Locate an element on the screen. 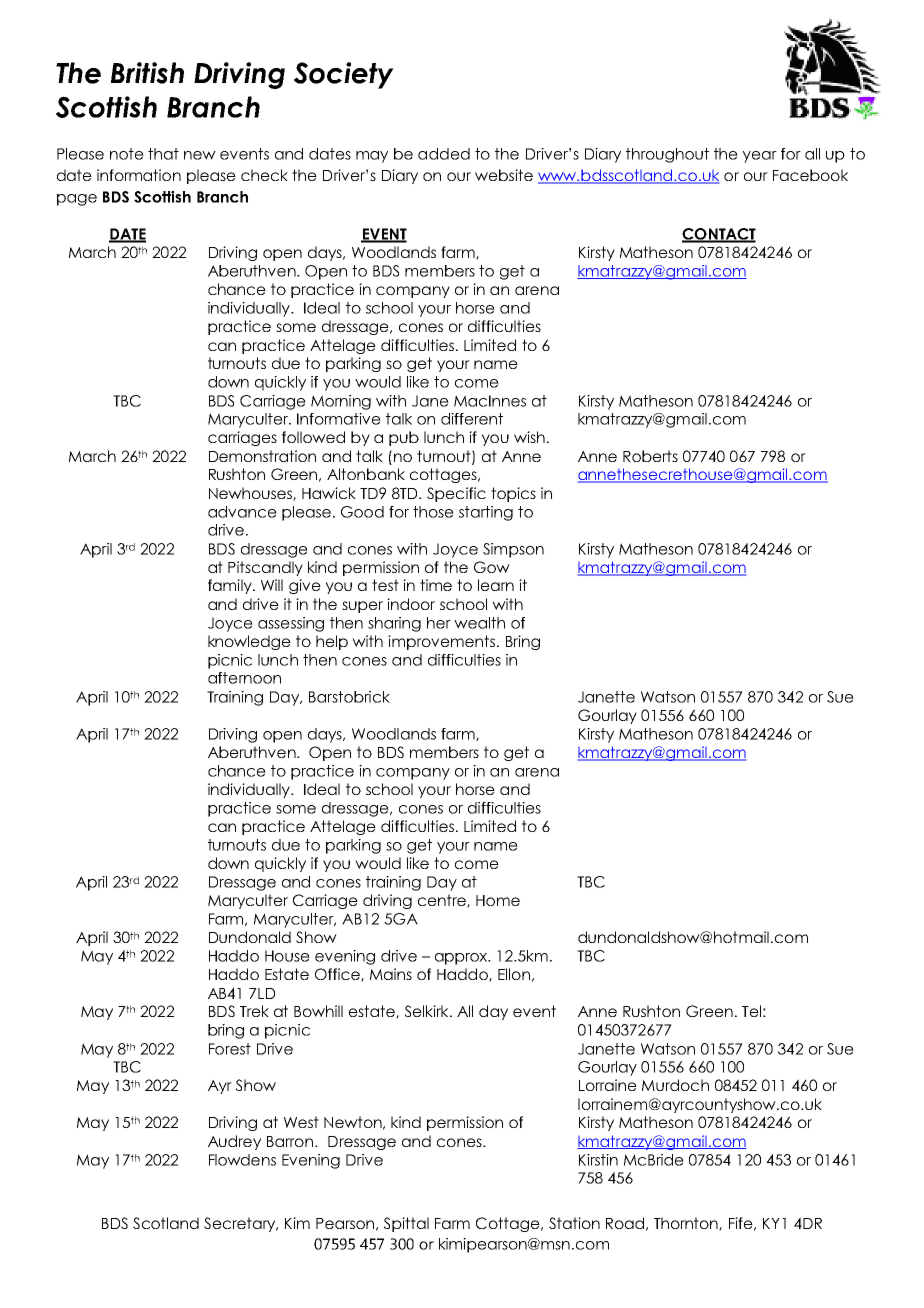  Murdoch is located at coordinates (675, 1085).
